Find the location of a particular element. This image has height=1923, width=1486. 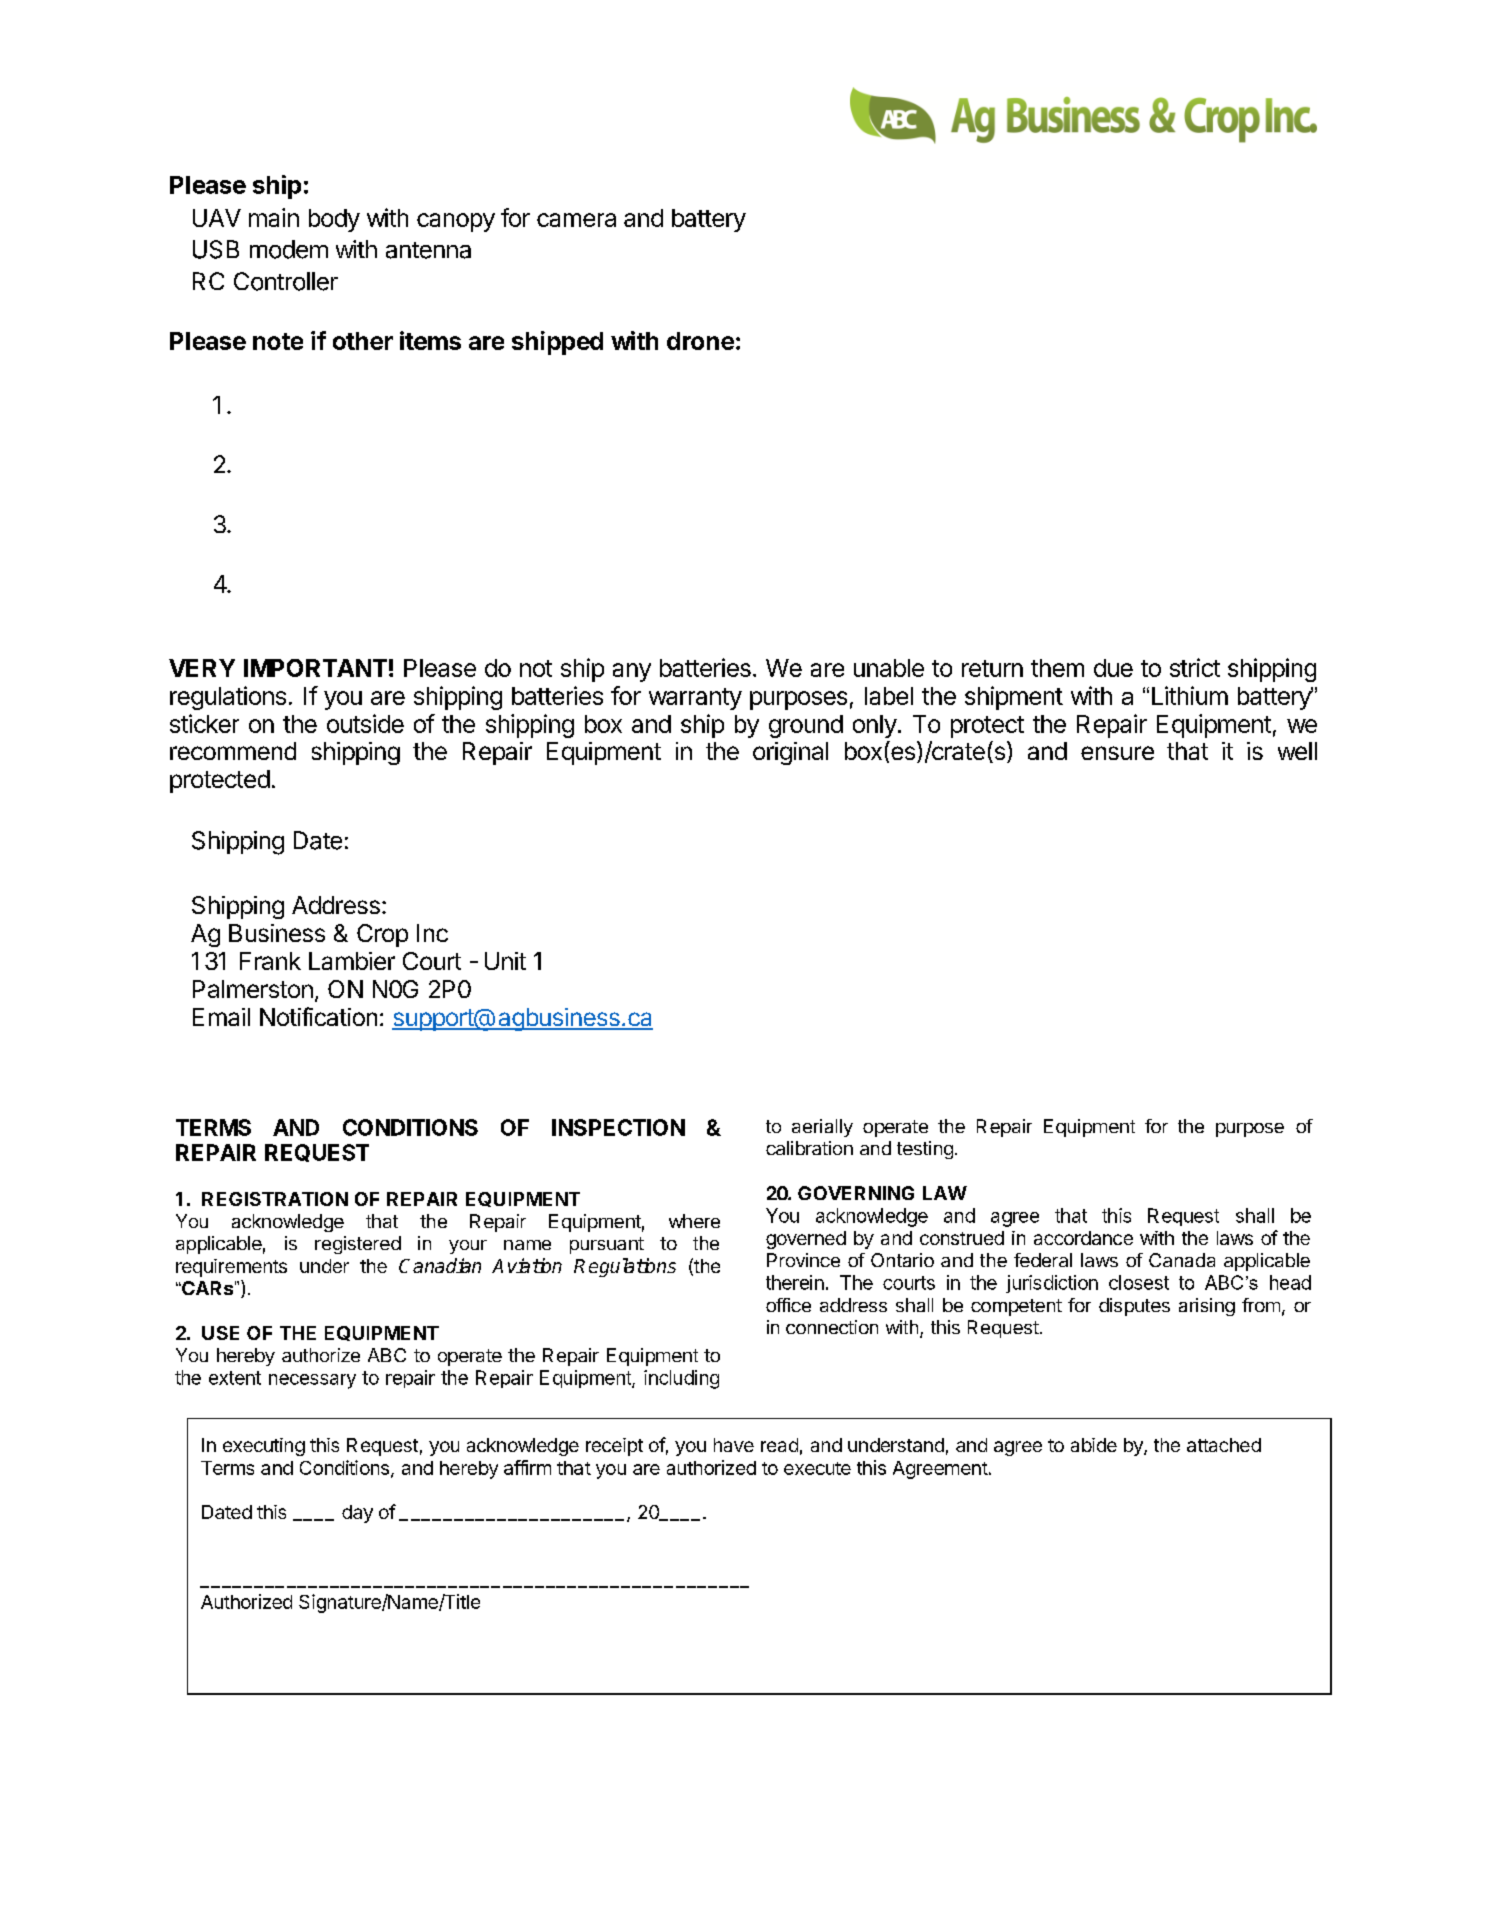

have is located at coordinates (734, 1445).
